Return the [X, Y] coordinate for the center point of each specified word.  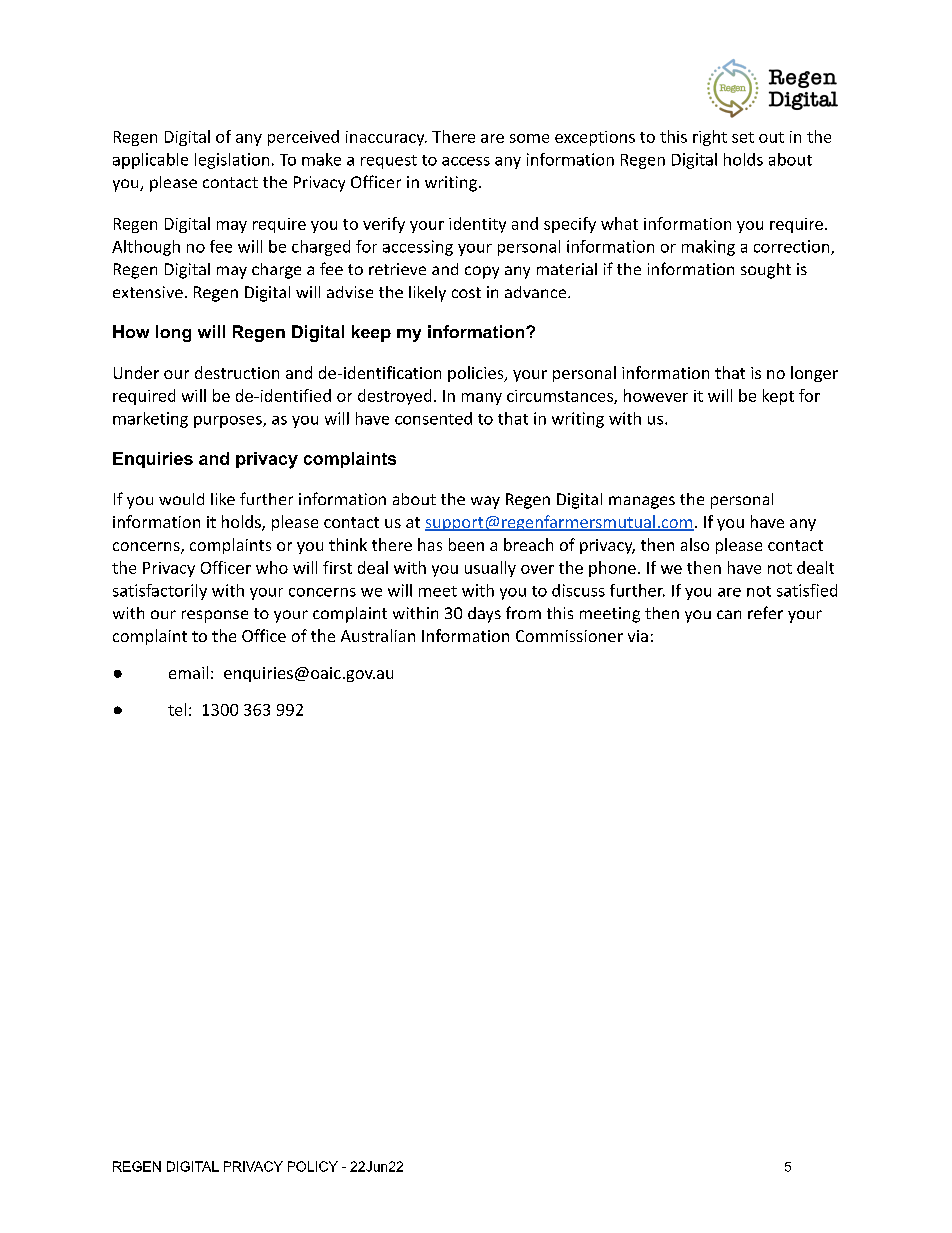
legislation [232, 161]
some [529, 138]
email [188, 672]
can [729, 614]
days [484, 615]
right [710, 138]
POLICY [313, 1166]
